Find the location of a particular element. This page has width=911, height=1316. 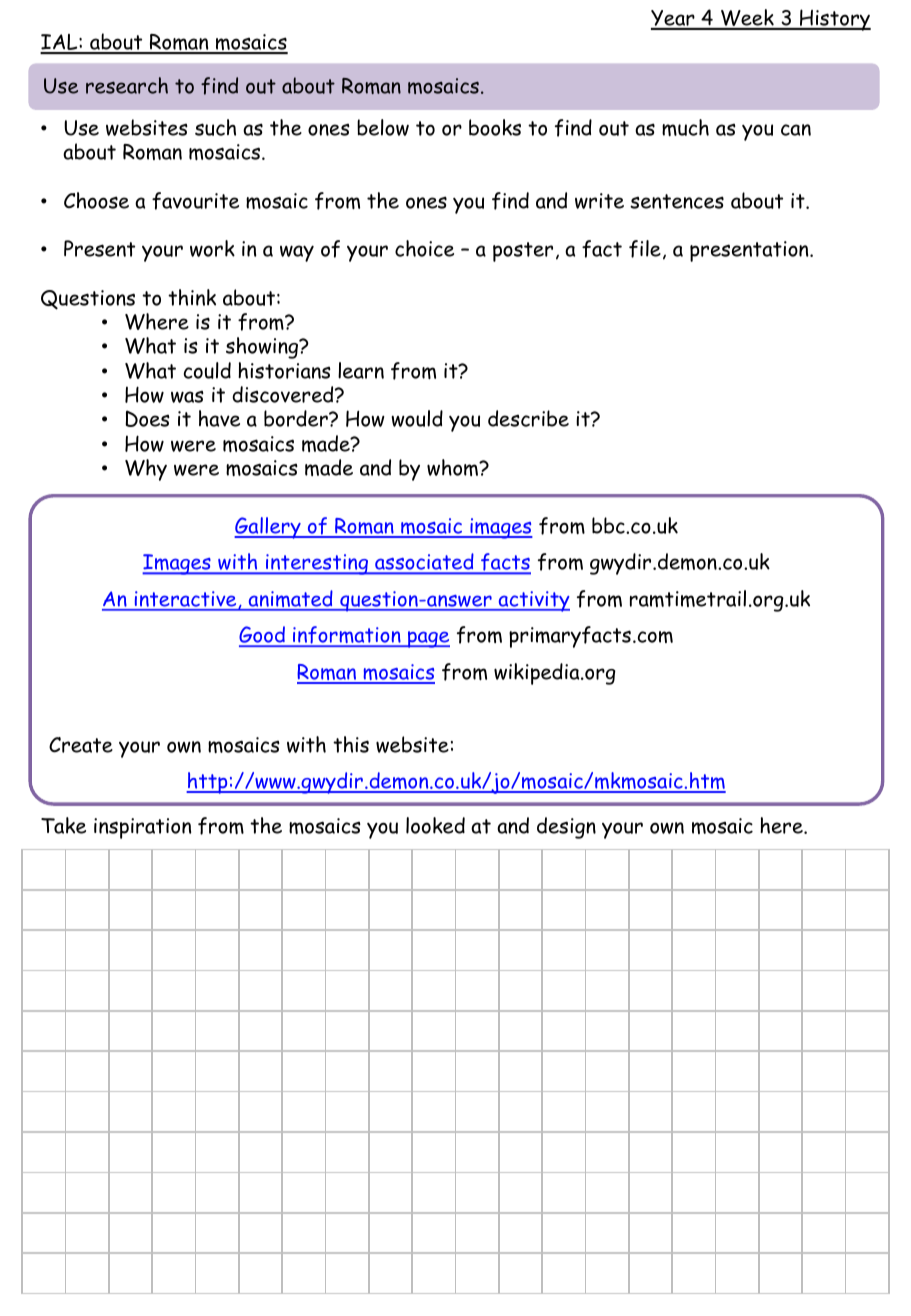

research is located at coordinates (127, 85).
